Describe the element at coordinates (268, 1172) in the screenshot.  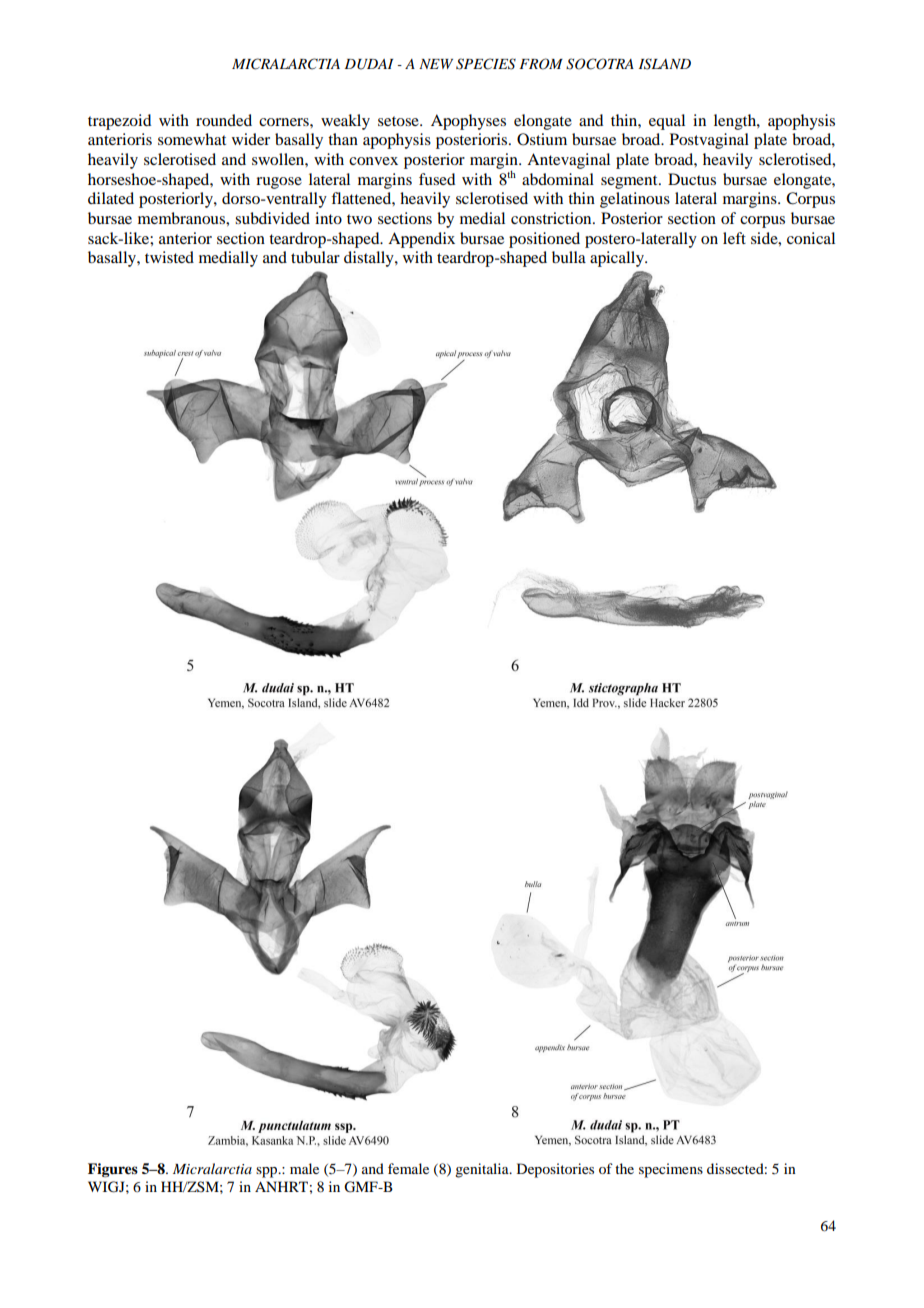
I see `spp` at that location.
